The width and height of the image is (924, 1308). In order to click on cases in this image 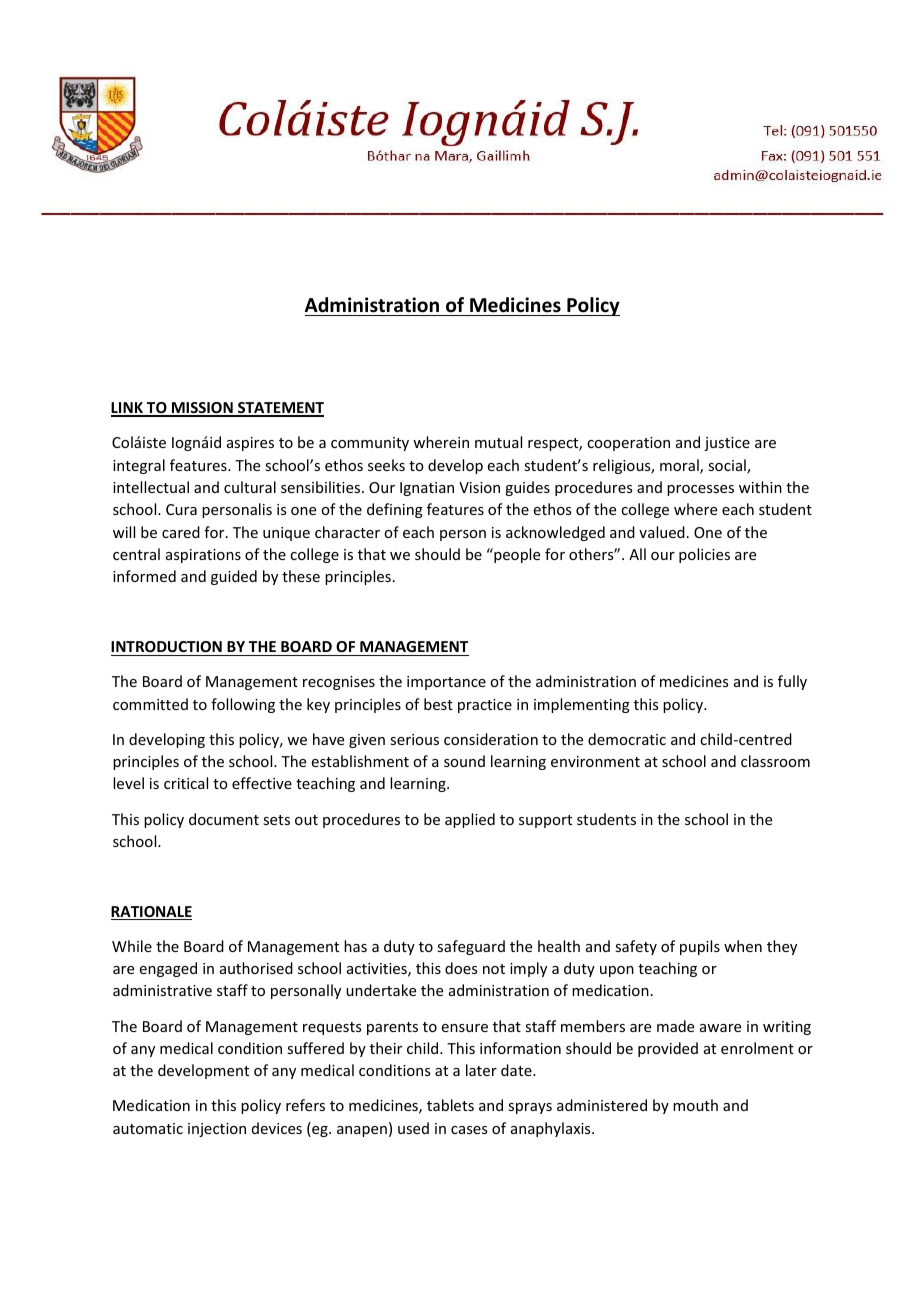, I will do `click(469, 1130)`.
